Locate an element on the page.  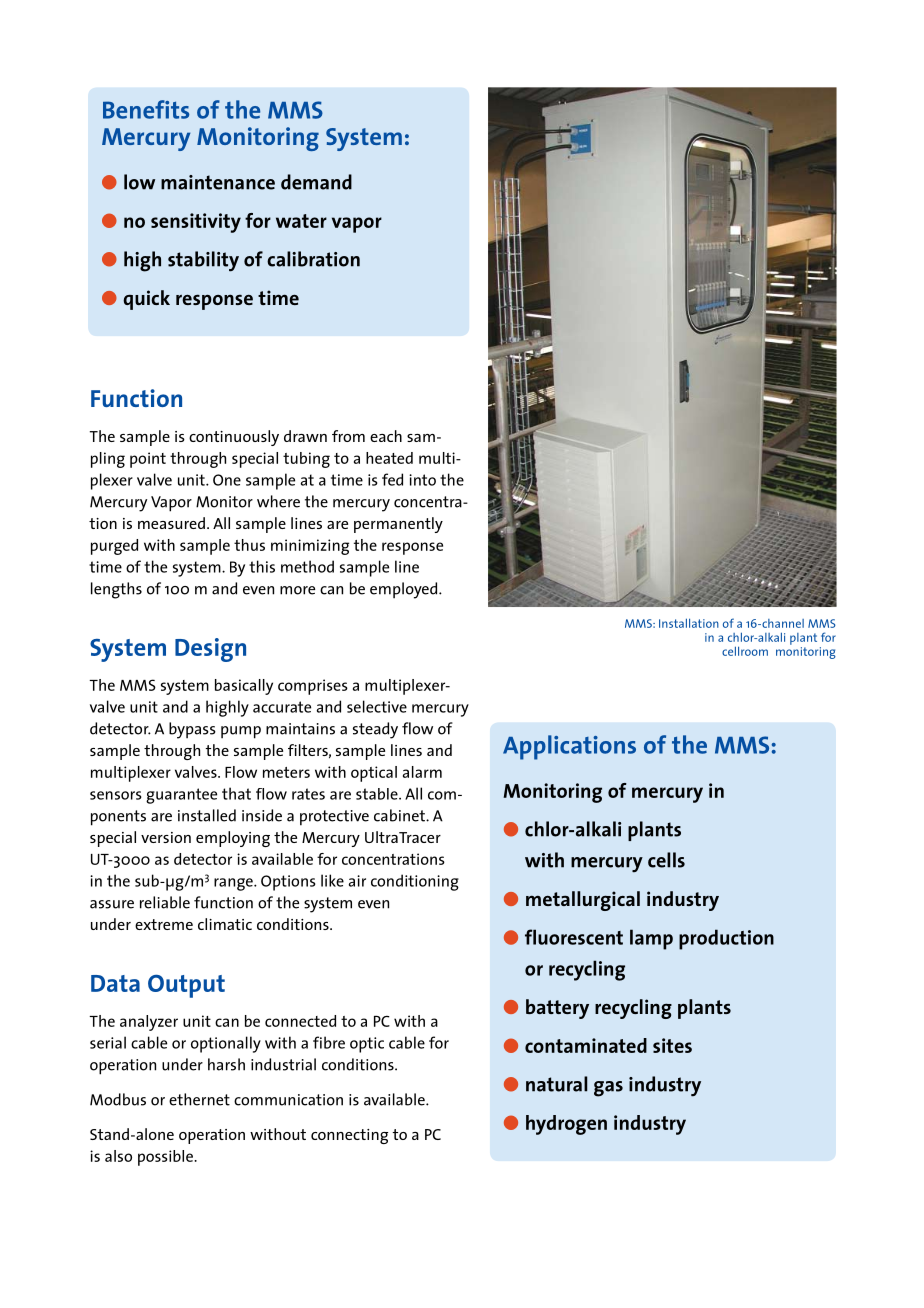
Benefits is located at coordinates (146, 109).
